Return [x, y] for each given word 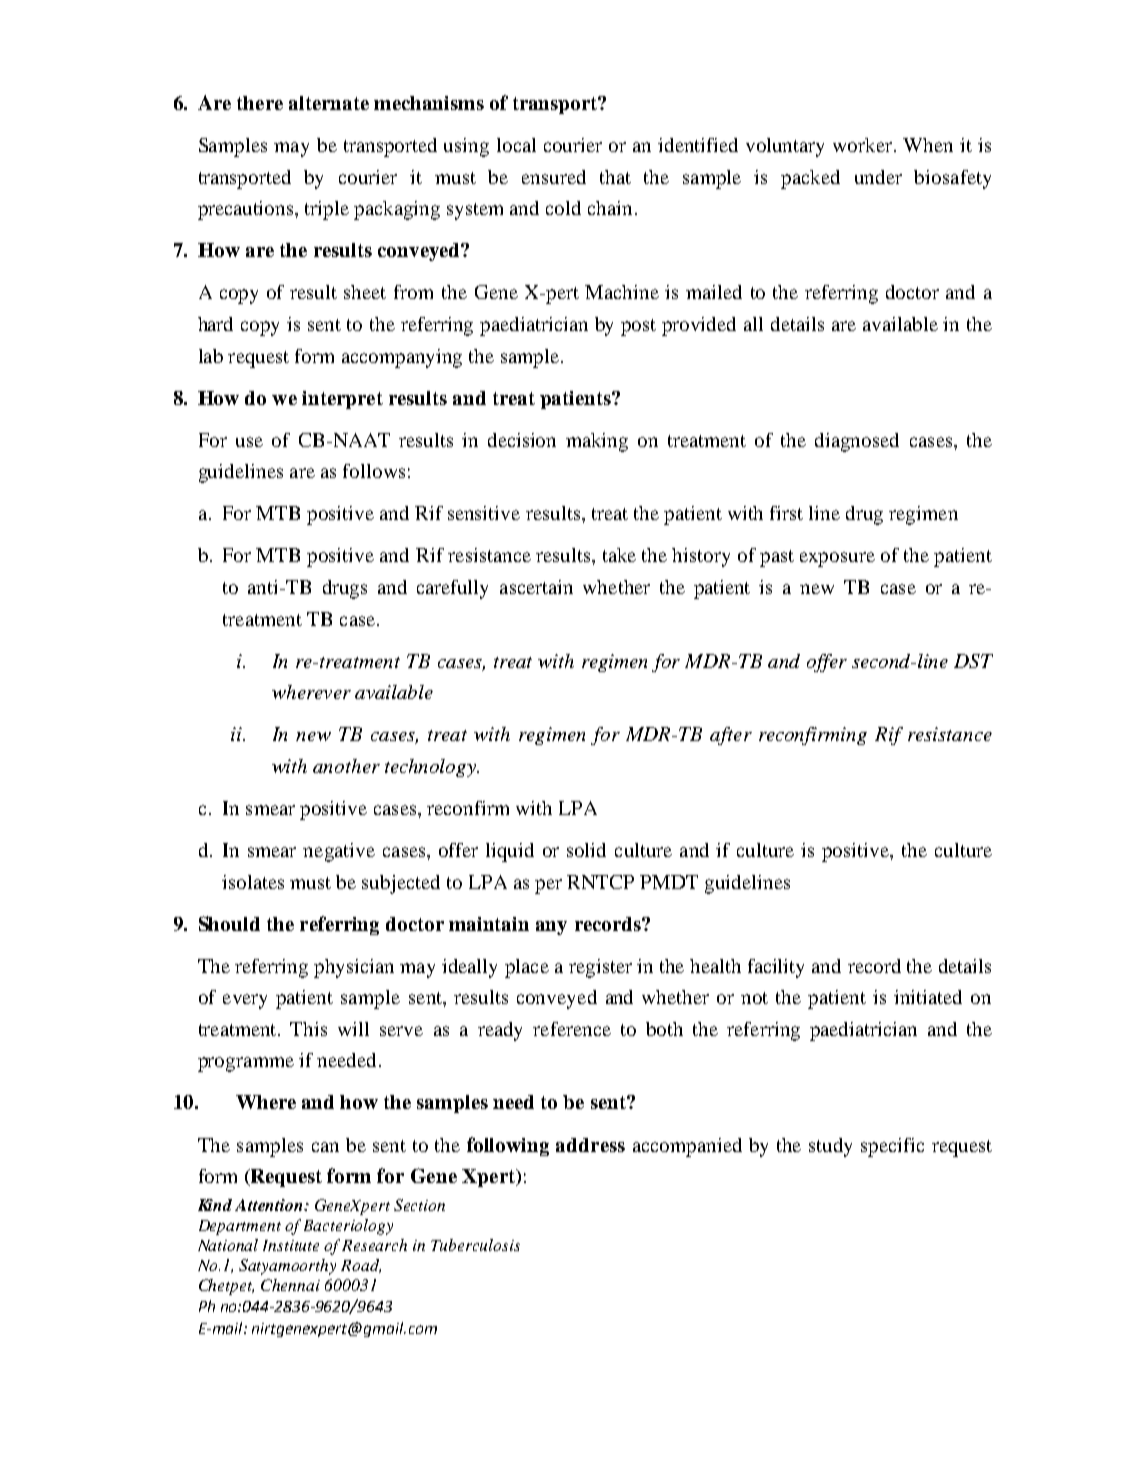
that [615, 177]
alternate [329, 103]
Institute [291, 1245]
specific [892, 1147]
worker [864, 145]
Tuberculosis [475, 1245]
